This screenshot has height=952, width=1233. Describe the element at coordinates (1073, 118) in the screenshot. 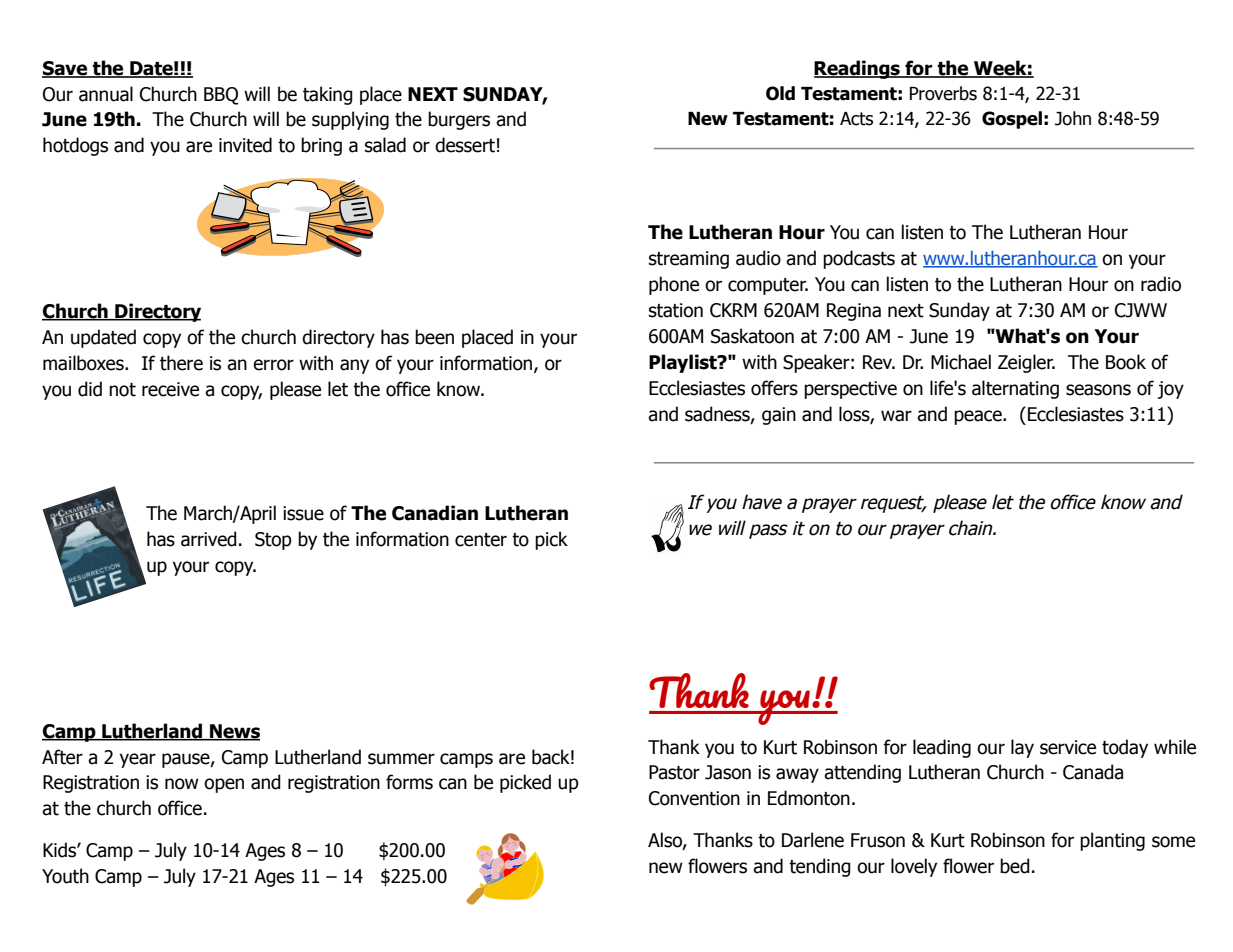

I see `John` at that location.
